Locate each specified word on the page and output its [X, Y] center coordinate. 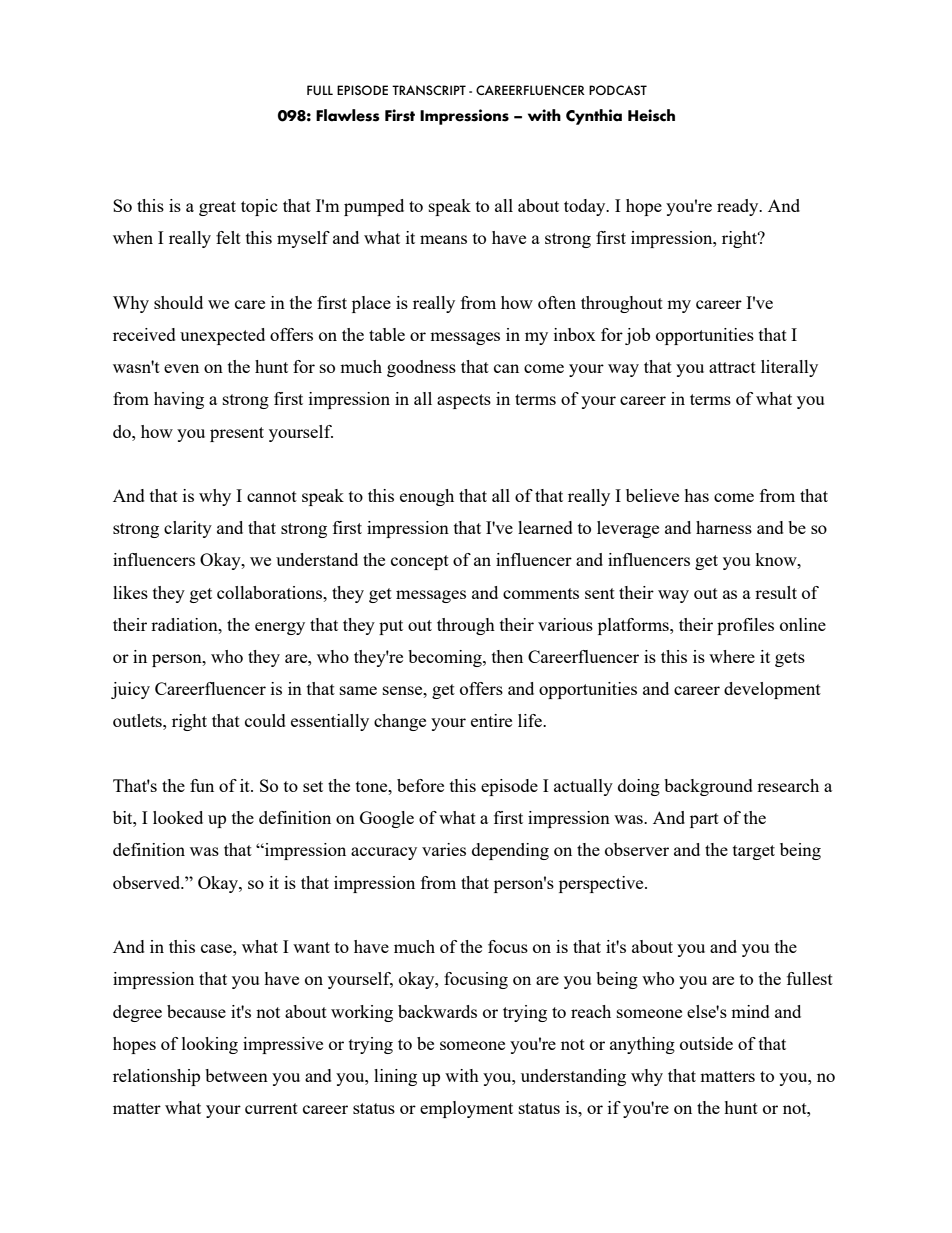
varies [444, 849]
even [181, 368]
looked [178, 817]
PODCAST [618, 90]
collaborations [270, 592]
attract [732, 367]
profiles [745, 626]
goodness [421, 368]
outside [706, 1043]
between [236, 1075]
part [704, 820]
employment [466, 1109]
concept [420, 562]
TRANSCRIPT [429, 90]
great [217, 208]
